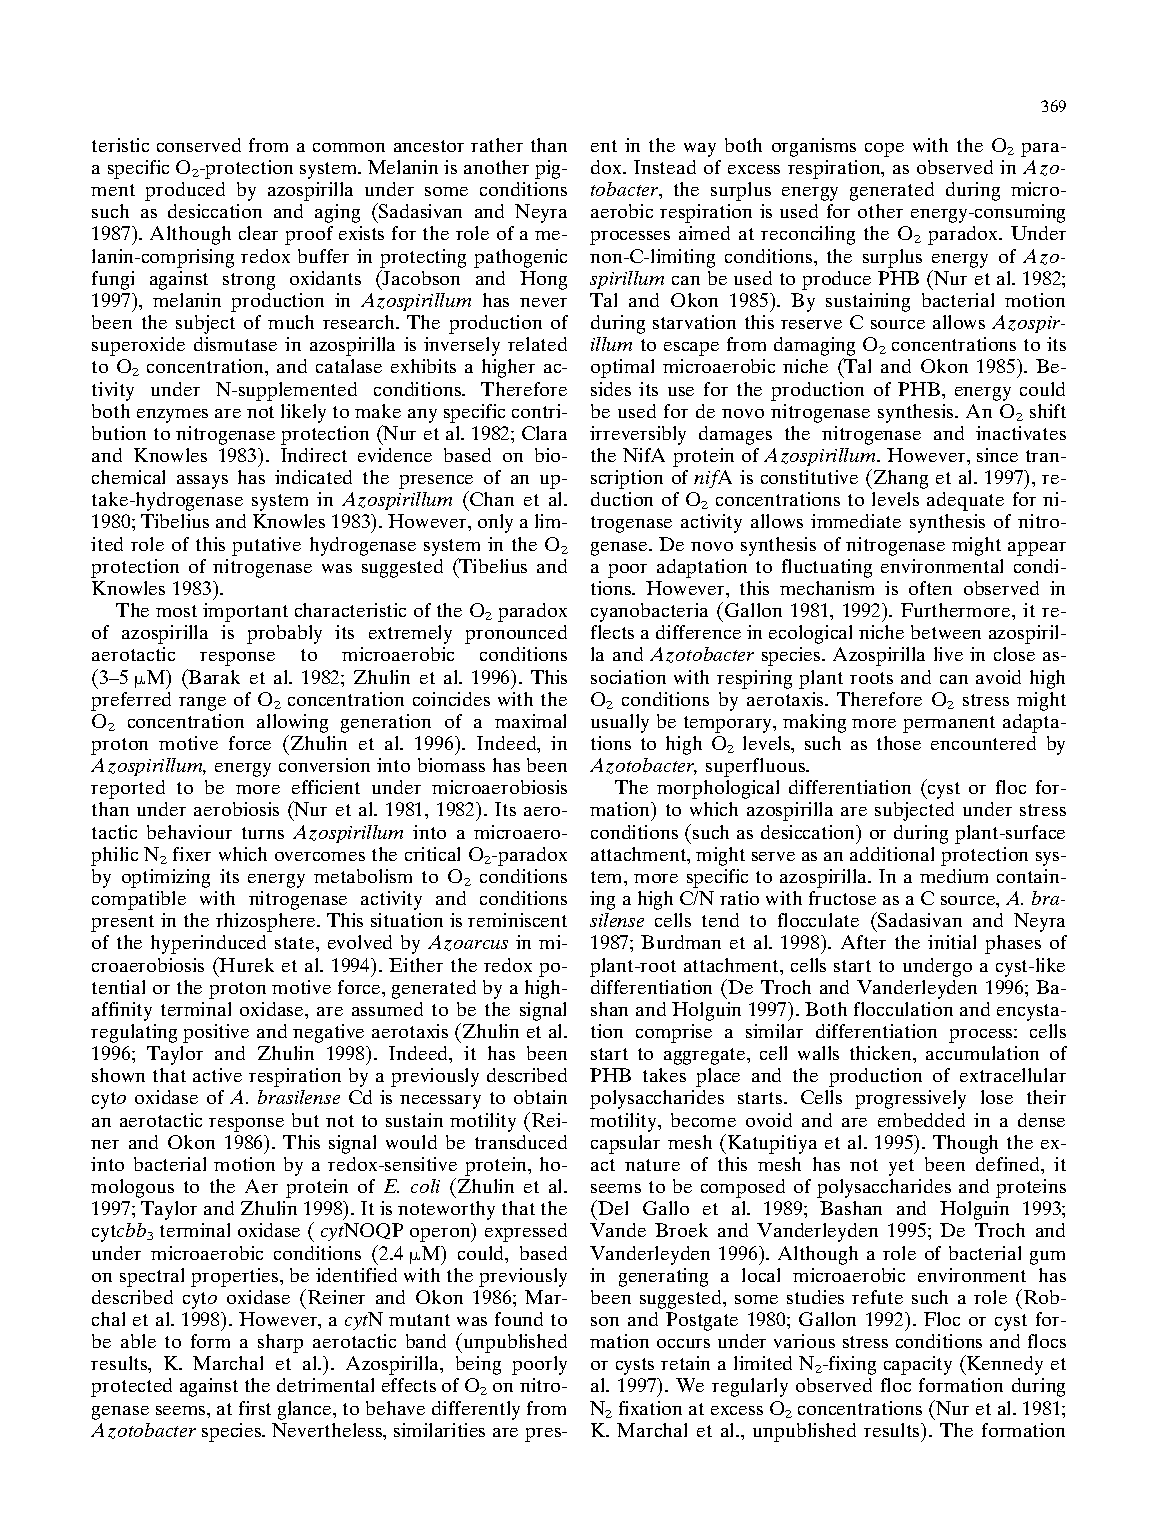 The height and width of the document is (1535, 1162). I want to click on initial, so click(952, 942).
